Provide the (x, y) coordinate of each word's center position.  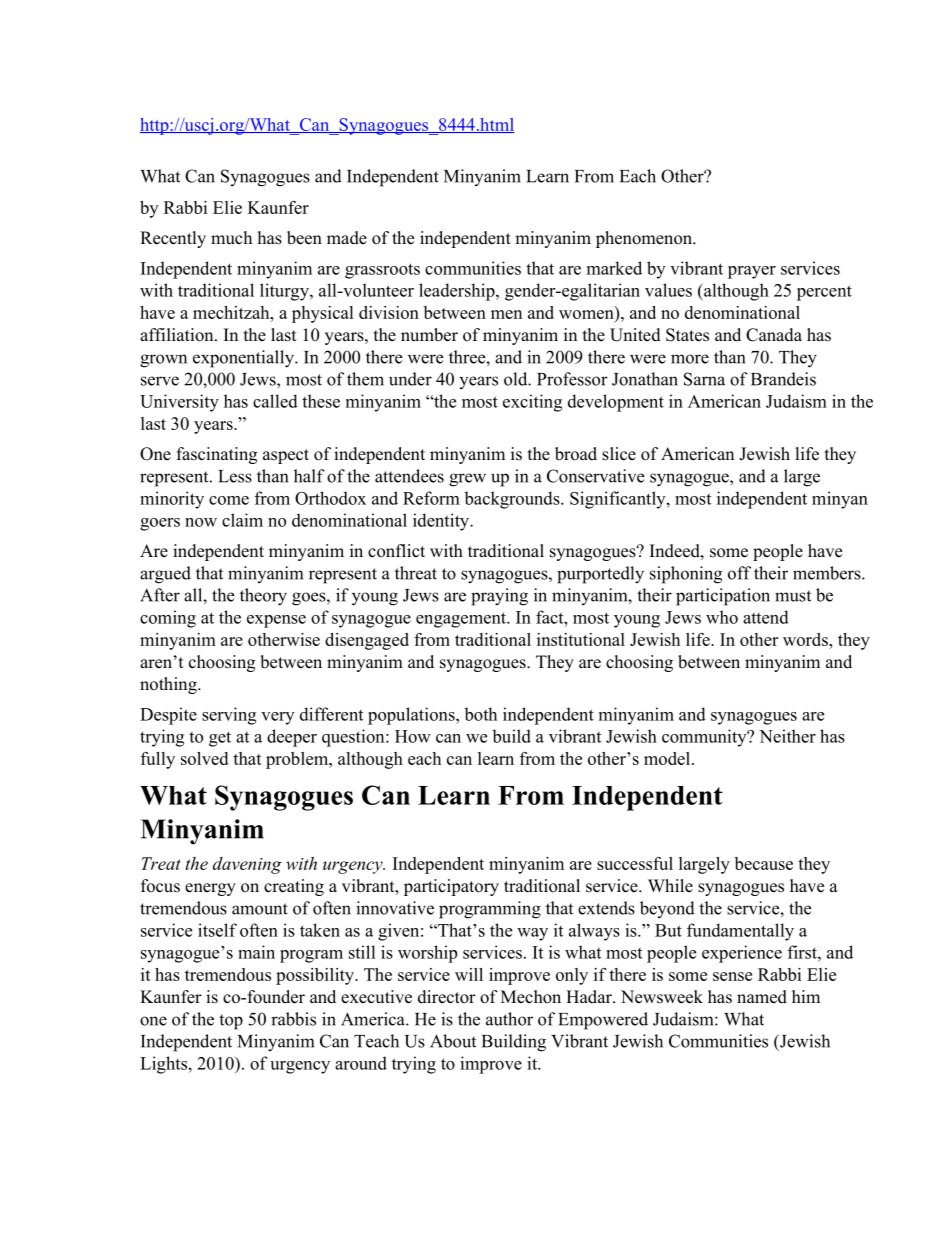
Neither (787, 736)
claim (242, 520)
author (509, 1019)
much (231, 238)
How (413, 736)
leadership (458, 292)
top (231, 1022)
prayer (752, 272)
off (739, 573)
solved (204, 758)
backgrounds (513, 500)
